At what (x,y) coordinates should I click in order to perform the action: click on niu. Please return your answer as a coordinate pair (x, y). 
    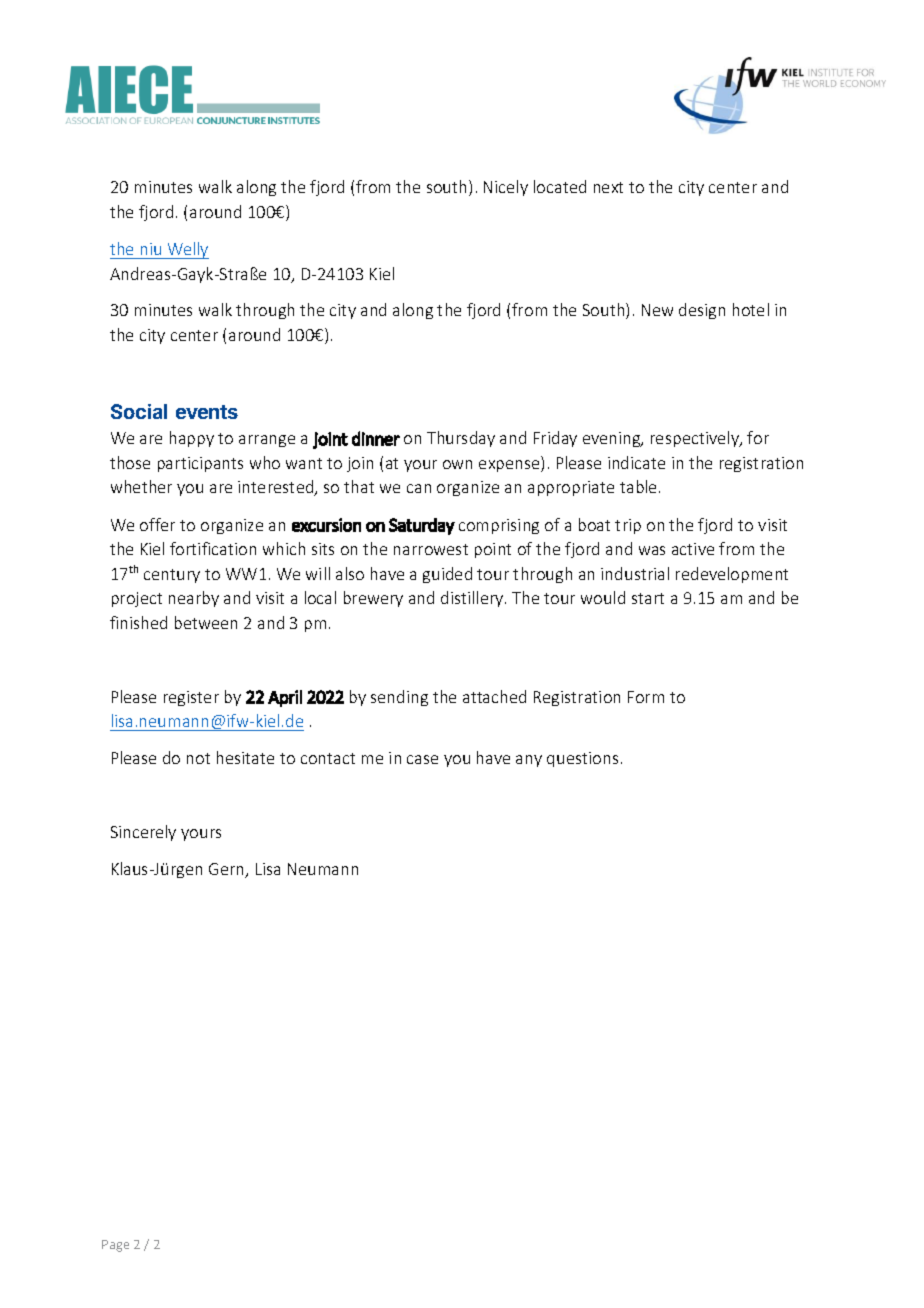
    Looking at the image, I should click on (151, 249).
